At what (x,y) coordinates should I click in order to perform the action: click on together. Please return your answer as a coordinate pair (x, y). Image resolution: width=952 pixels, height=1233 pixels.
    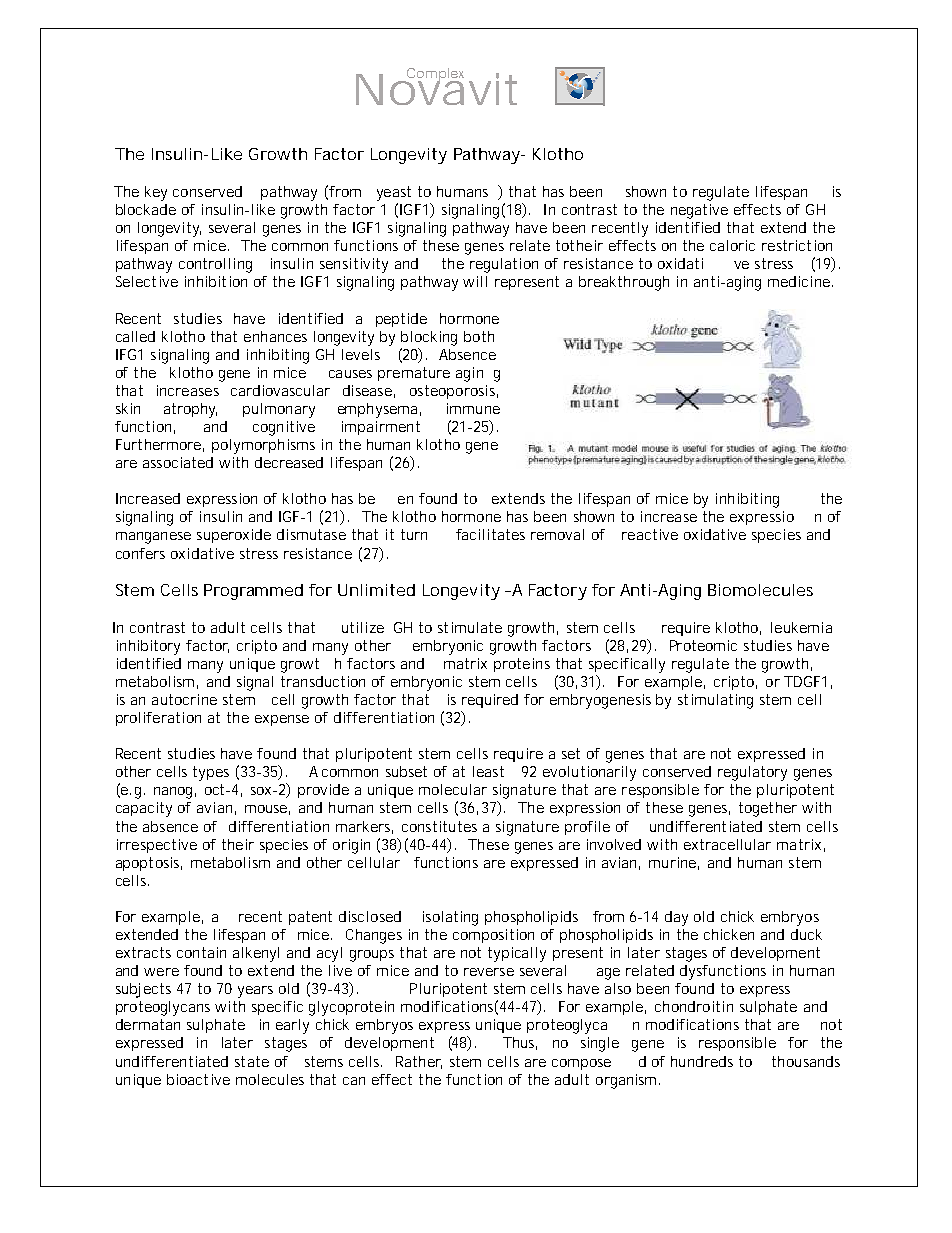
    Looking at the image, I should click on (768, 809).
